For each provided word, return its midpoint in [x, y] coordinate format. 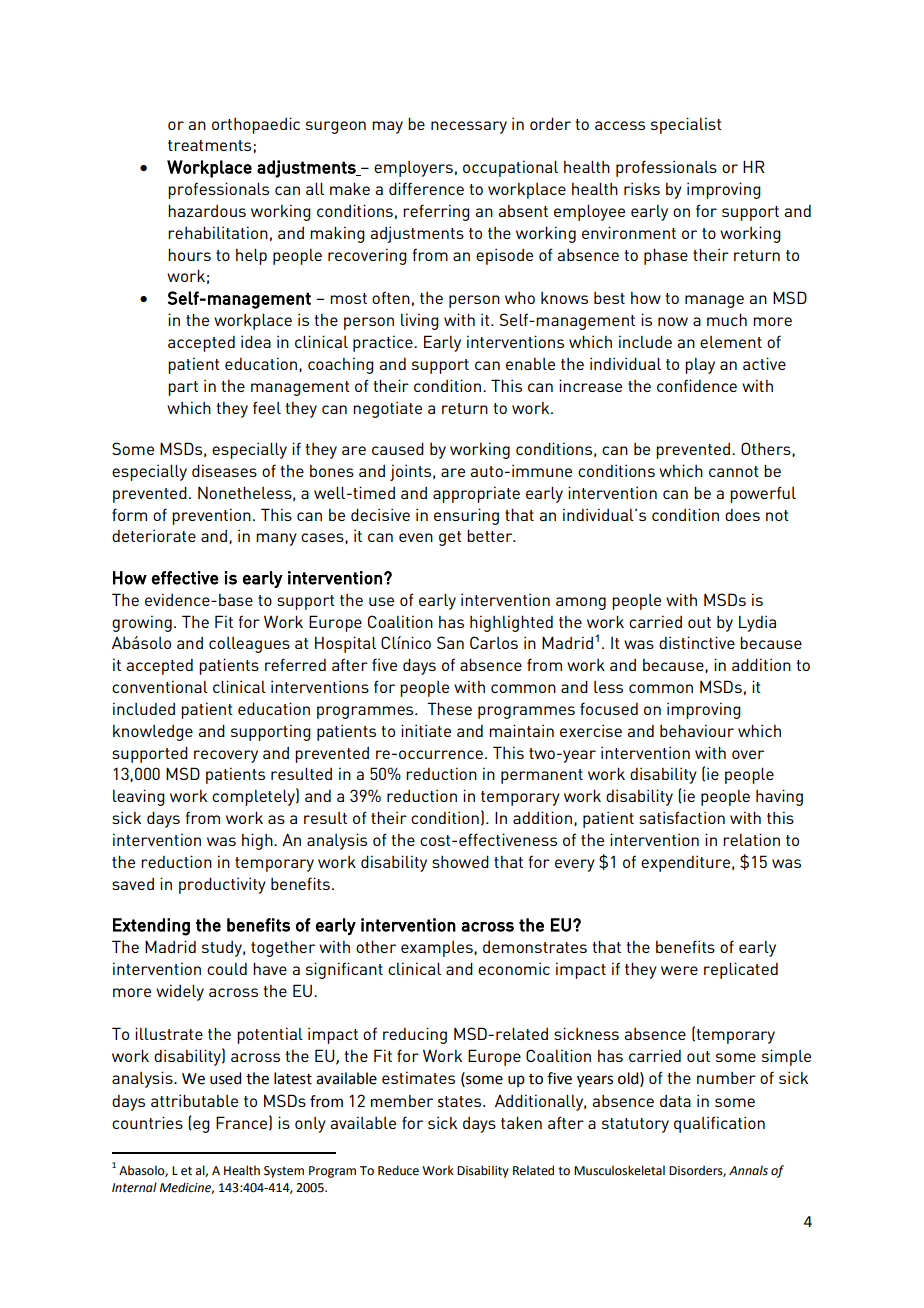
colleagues [249, 645]
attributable [194, 1100]
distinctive [697, 642]
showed [460, 861]
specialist [686, 125]
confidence [697, 385]
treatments [209, 145]
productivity [222, 885]
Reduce [398, 1170]
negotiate [387, 409]
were [679, 970]
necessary [469, 127]
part [183, 388]
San [450, 642]
